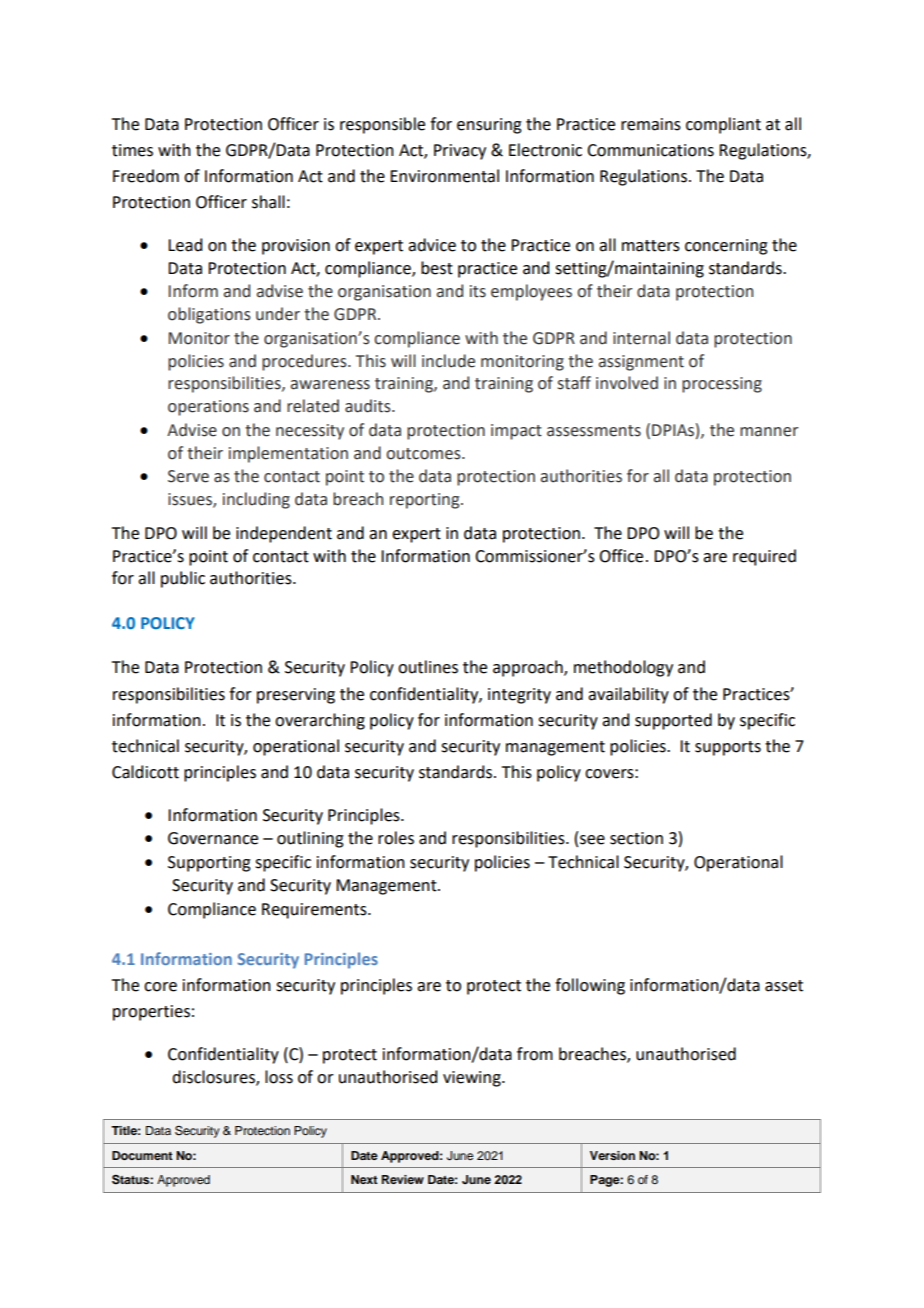 The width and height of the screenshot is (924, 1308). Describe the element at coordinates (636, 838) in the screenshot. I see `section` at that location.
